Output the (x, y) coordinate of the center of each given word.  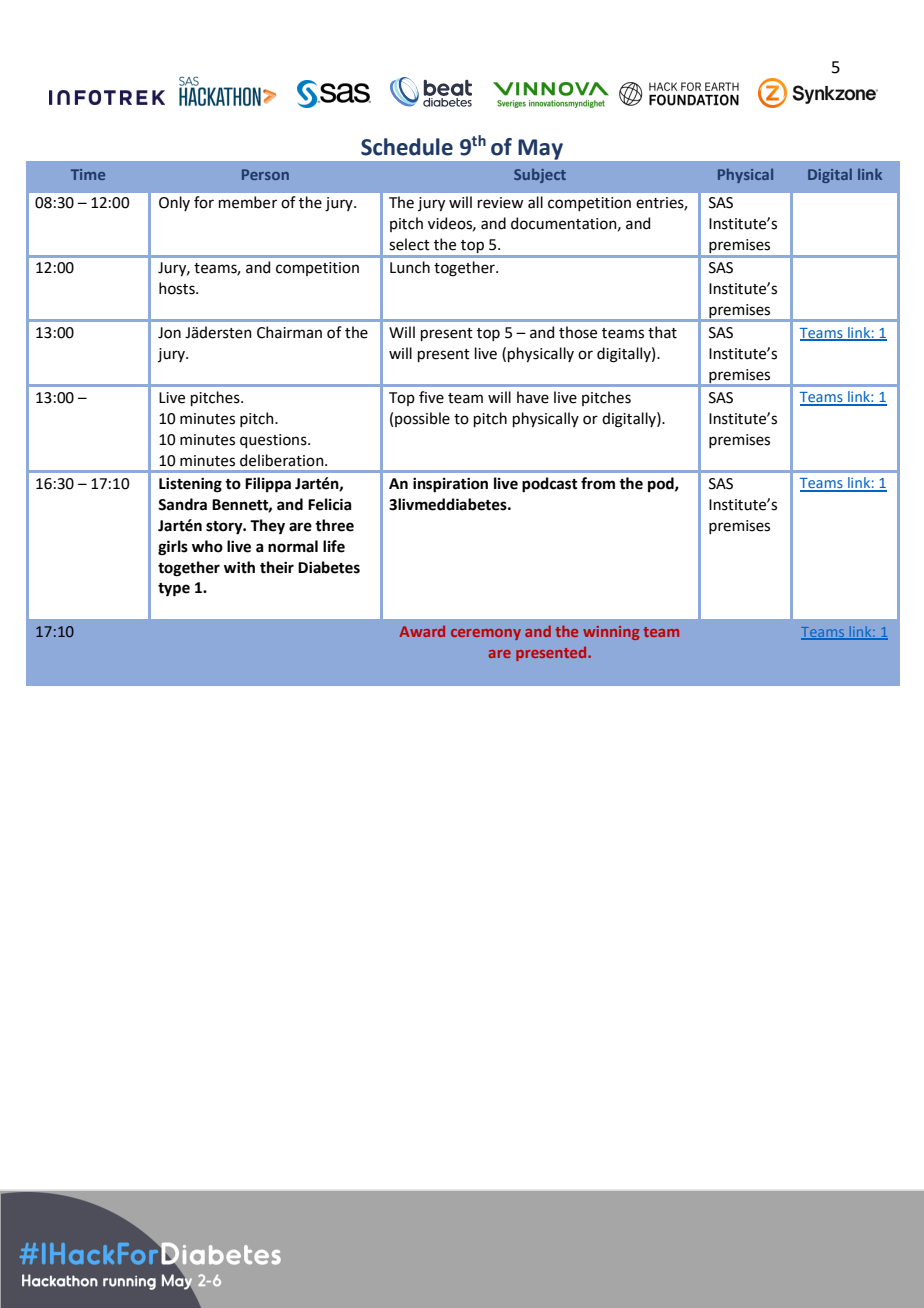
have (533, 397)
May (541, 149)
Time (88, 174)
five (431, 397)
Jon (169, 333)
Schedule (407, 147)
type (174, 590)
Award (422, 631)
